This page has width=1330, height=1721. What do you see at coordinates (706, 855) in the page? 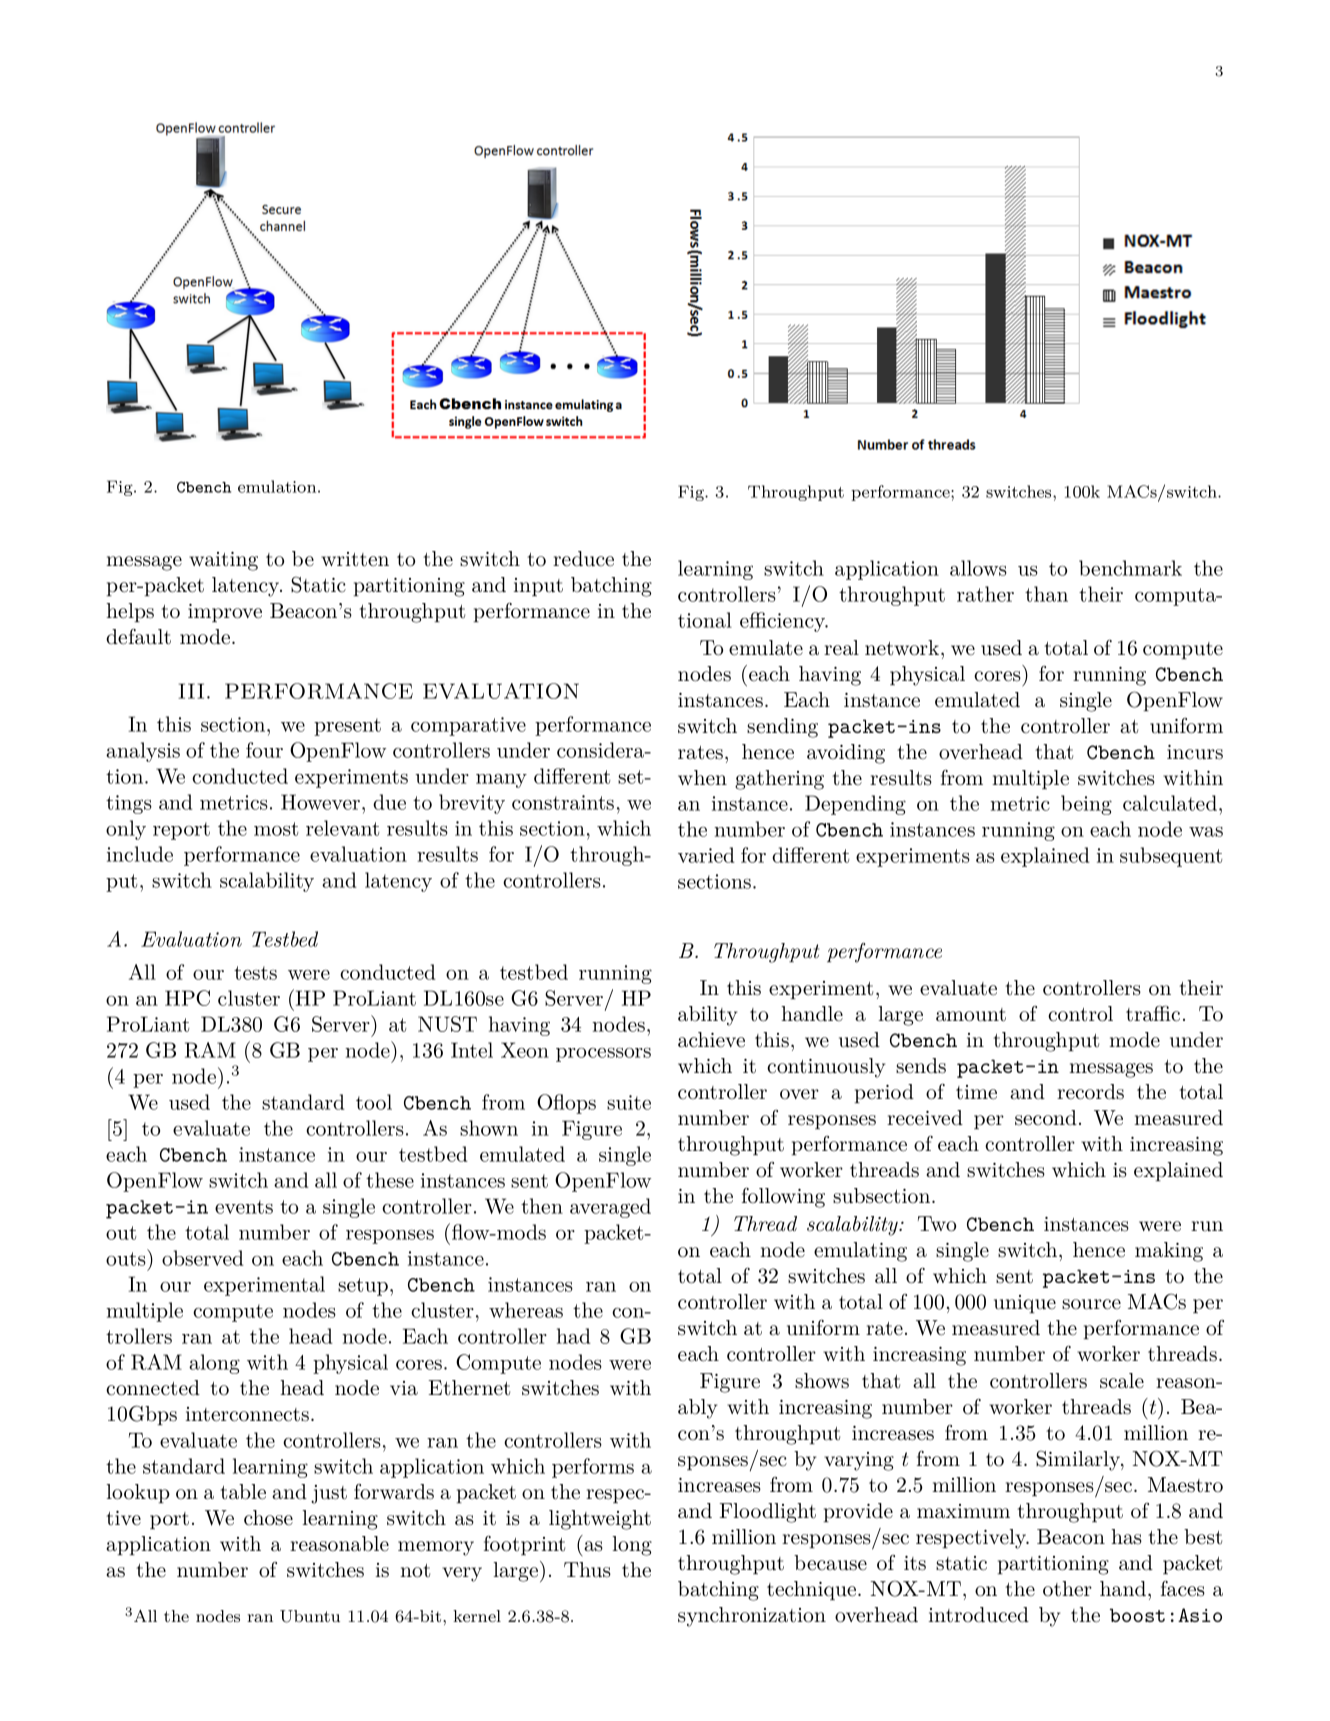
I see `varied` at bounding box center [706, 855].
